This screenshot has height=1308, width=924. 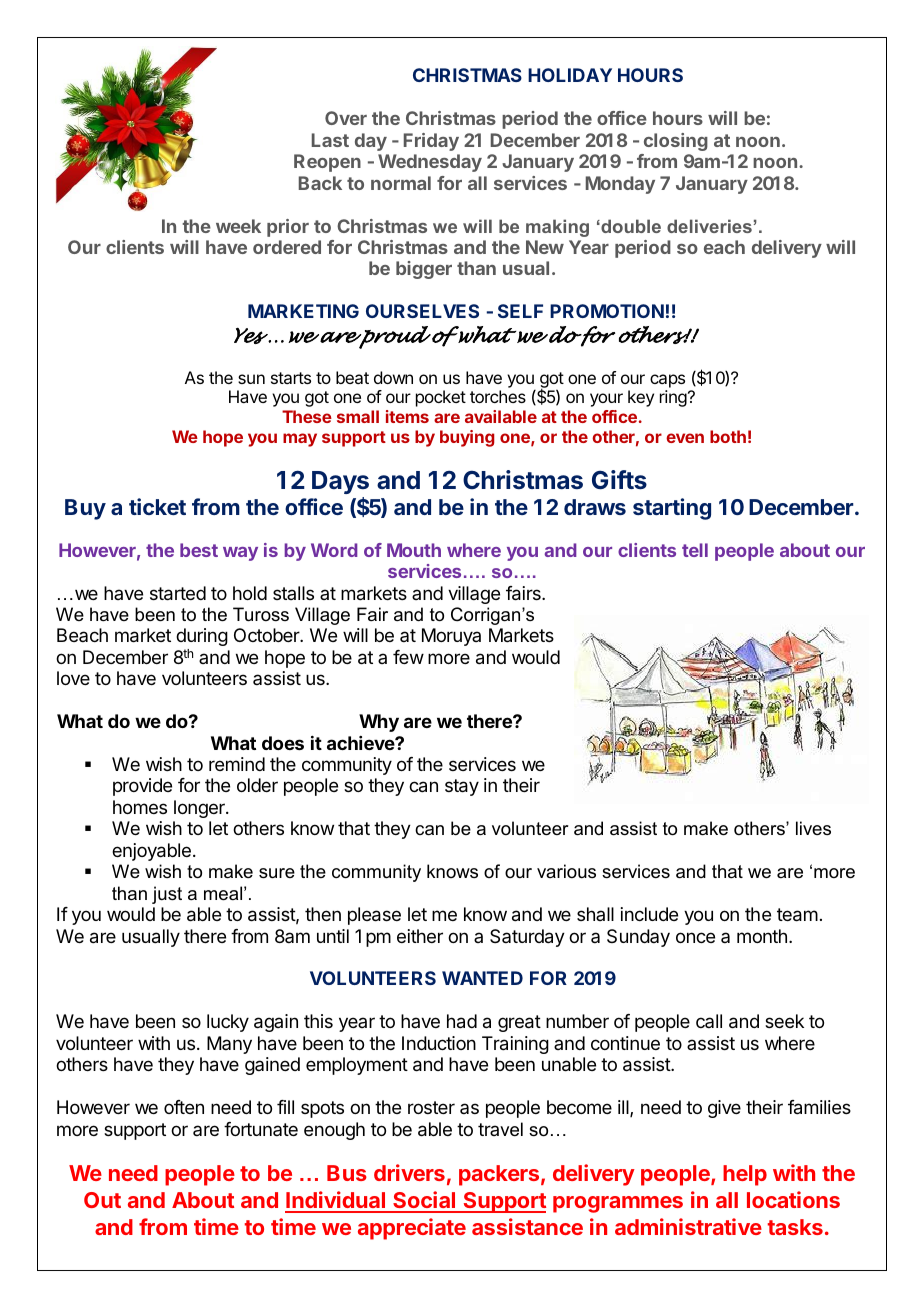 I want to click on just, so click(x=167, y=895).
